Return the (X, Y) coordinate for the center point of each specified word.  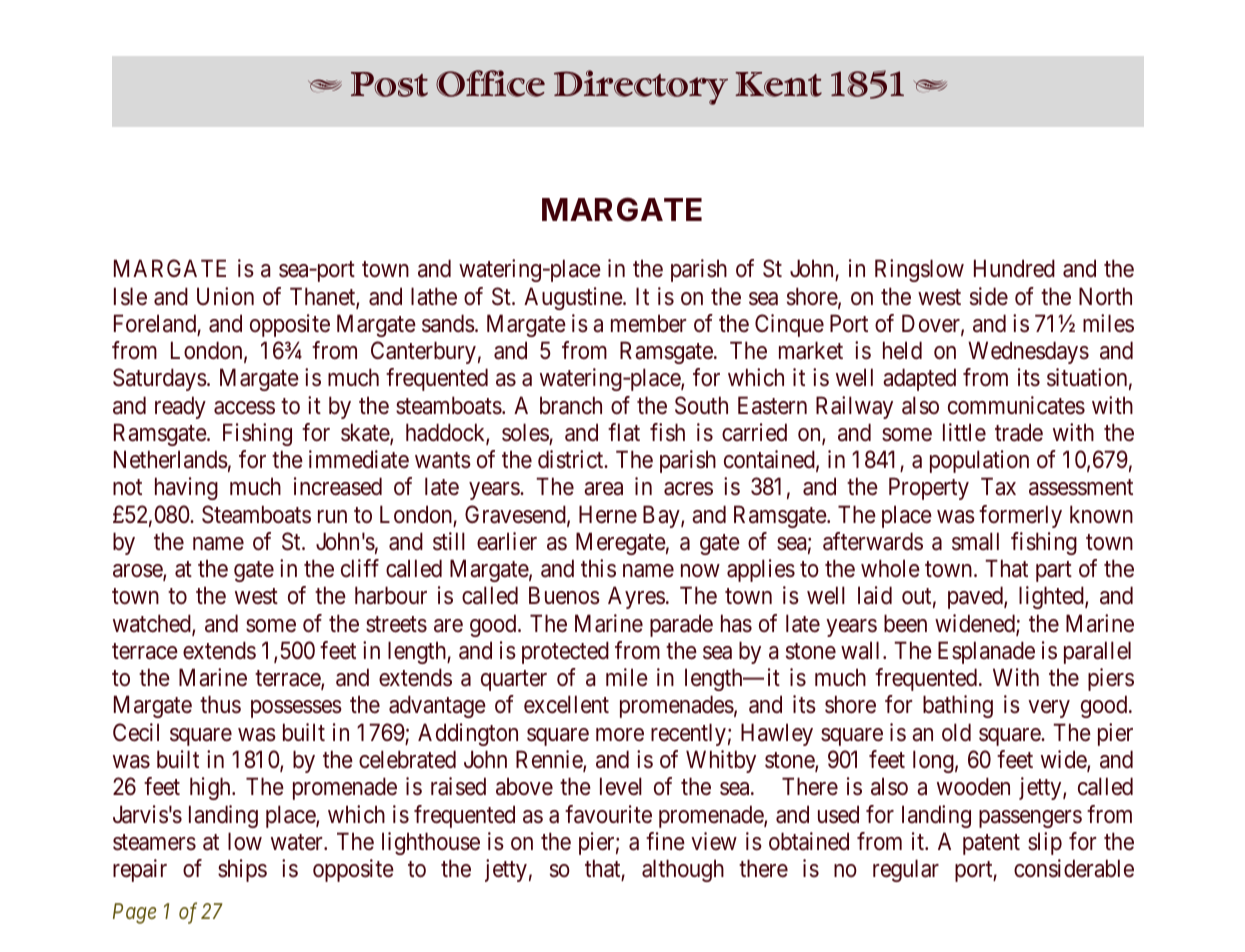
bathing (958, 706)
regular (906, 870)
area (603, 489)
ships (242, 870)
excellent (566, 704)
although (683, 870)
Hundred (1014, 268)
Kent (778, 84)
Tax (998, 487)
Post (389, 84)
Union (225, 296)
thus (220, 704)
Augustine (574, 298)
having (186, 488)
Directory (641, 87)
